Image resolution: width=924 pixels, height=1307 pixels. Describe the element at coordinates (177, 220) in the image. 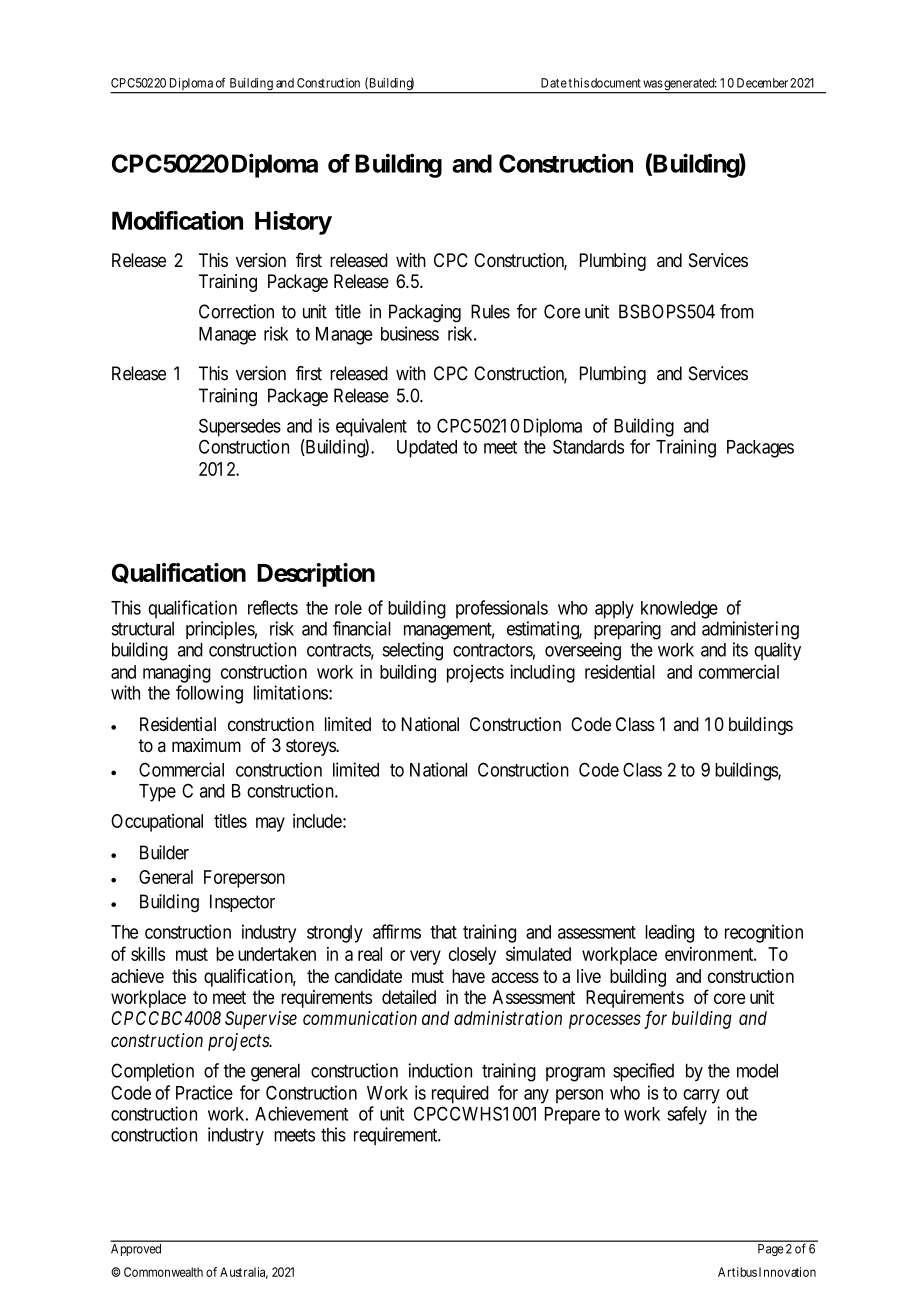

I see `Modification` at that location.
